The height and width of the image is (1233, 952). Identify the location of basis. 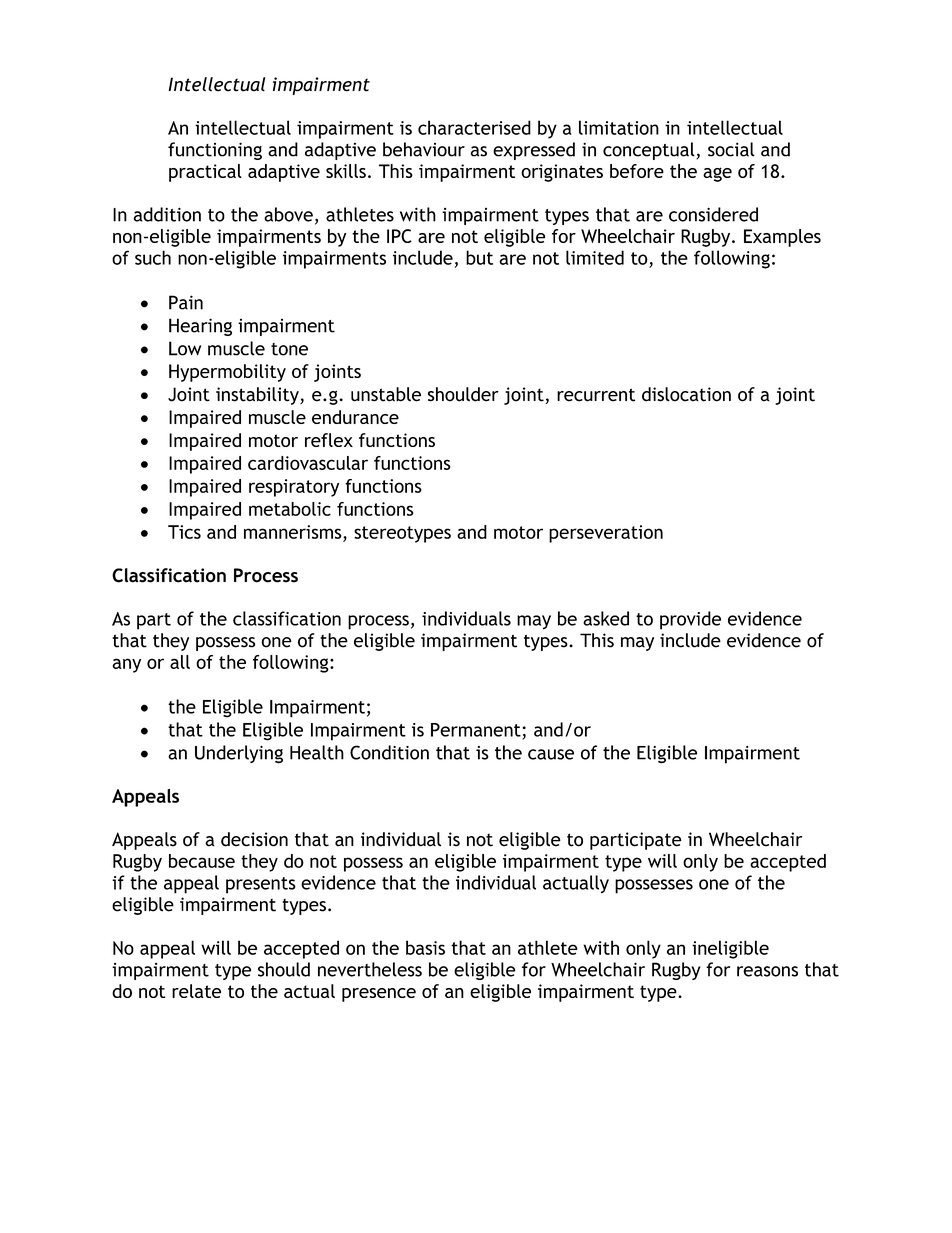
(425, 947).
